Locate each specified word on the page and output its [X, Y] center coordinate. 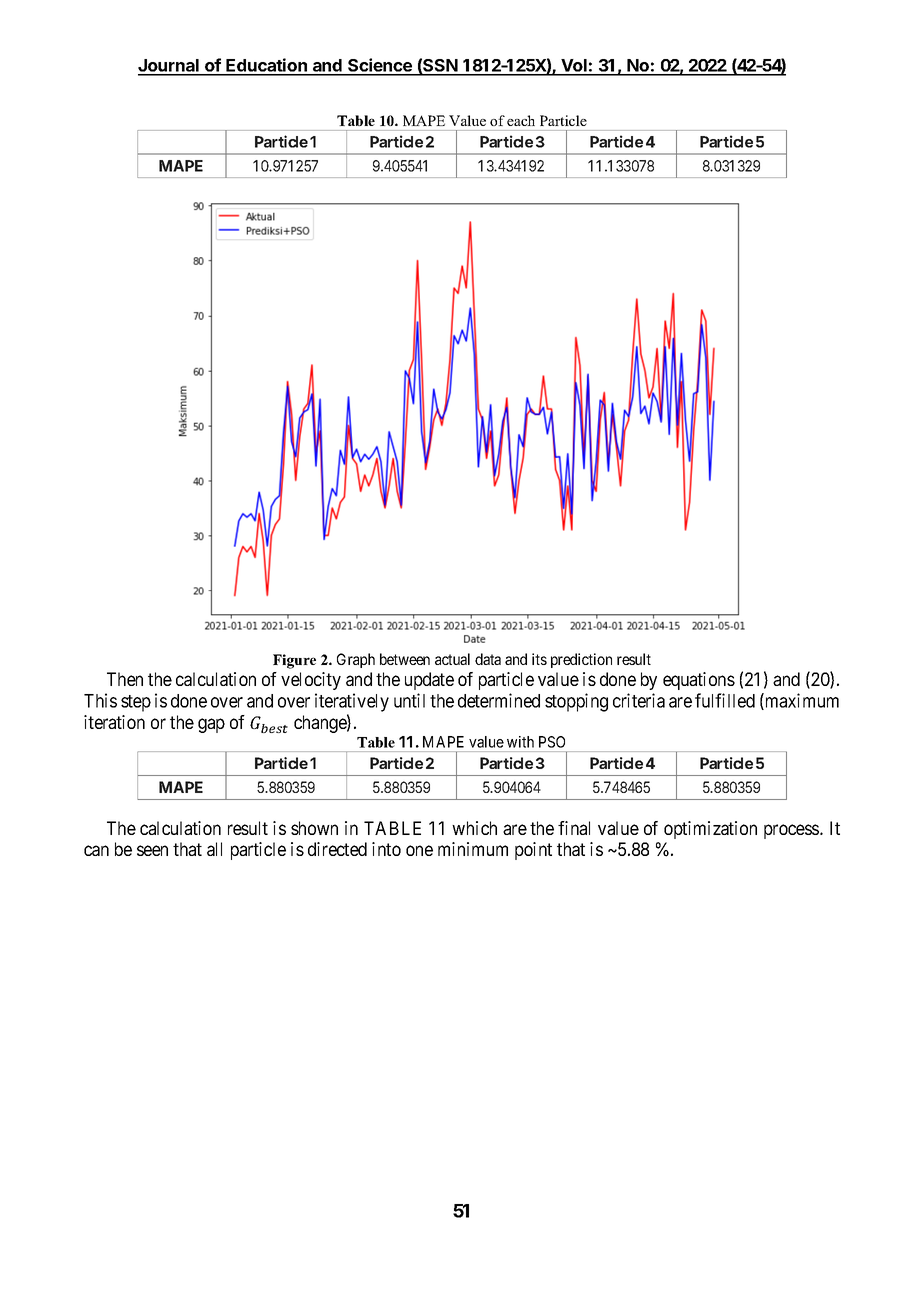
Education [266, 66]
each [521, 120]
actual [452, 659]
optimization [710, 830]
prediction [581, 660]
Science [380, 66]
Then [125, 679]
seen [152, 850]
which [474, 828]
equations [699, 681]
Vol [574, 67]
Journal [169, 67]
